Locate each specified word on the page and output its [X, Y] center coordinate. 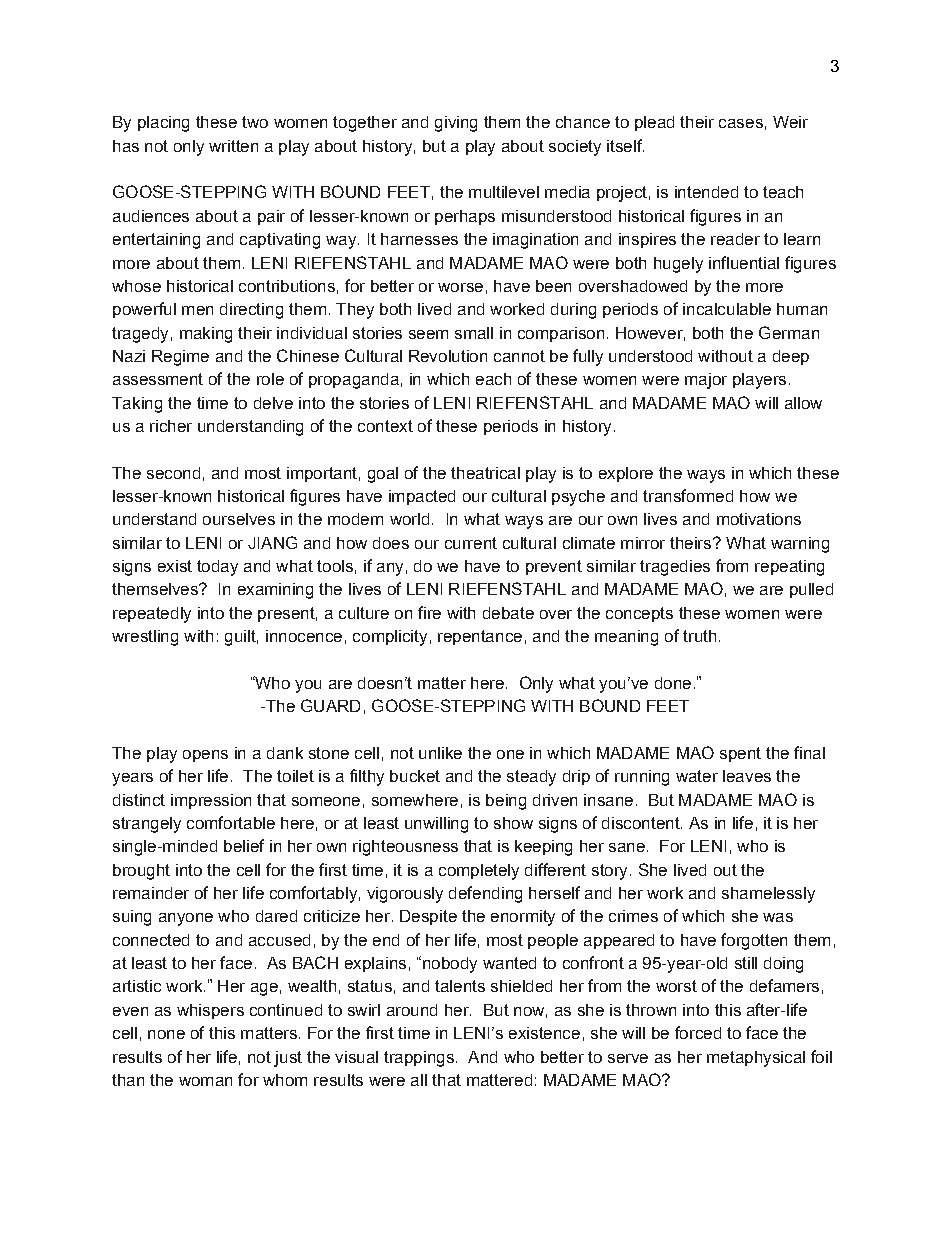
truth [699, 636]
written [233, 146]
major [706, 381]
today [217, 568]
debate [508, 613]
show [513, 823]
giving [456, 124]
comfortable [231, 822]
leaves [747, 776]
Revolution [448, 356]
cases [741, 123]
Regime [180, 358]
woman [205, 1081]
